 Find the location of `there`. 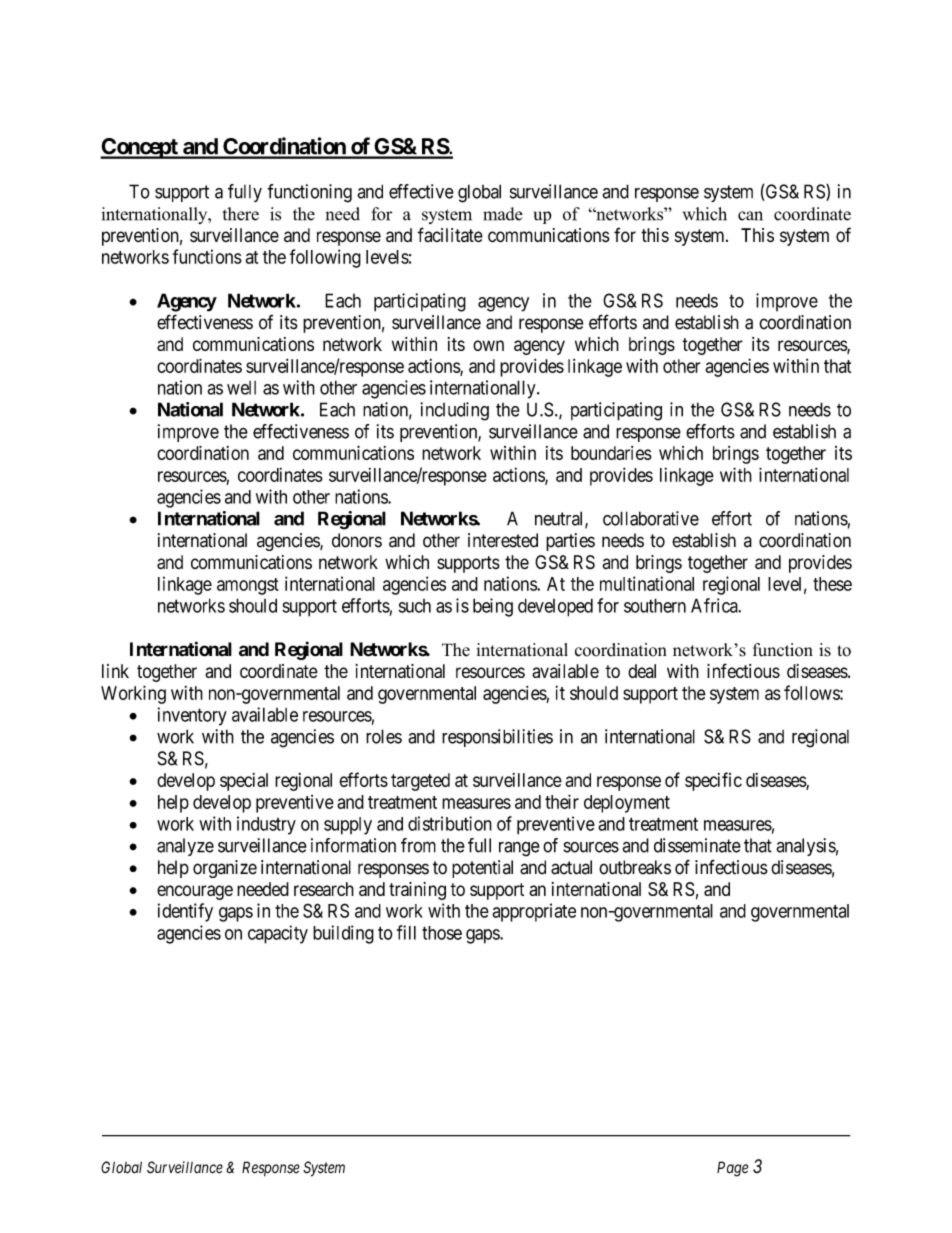

there is located at coordinates (240, 214).
